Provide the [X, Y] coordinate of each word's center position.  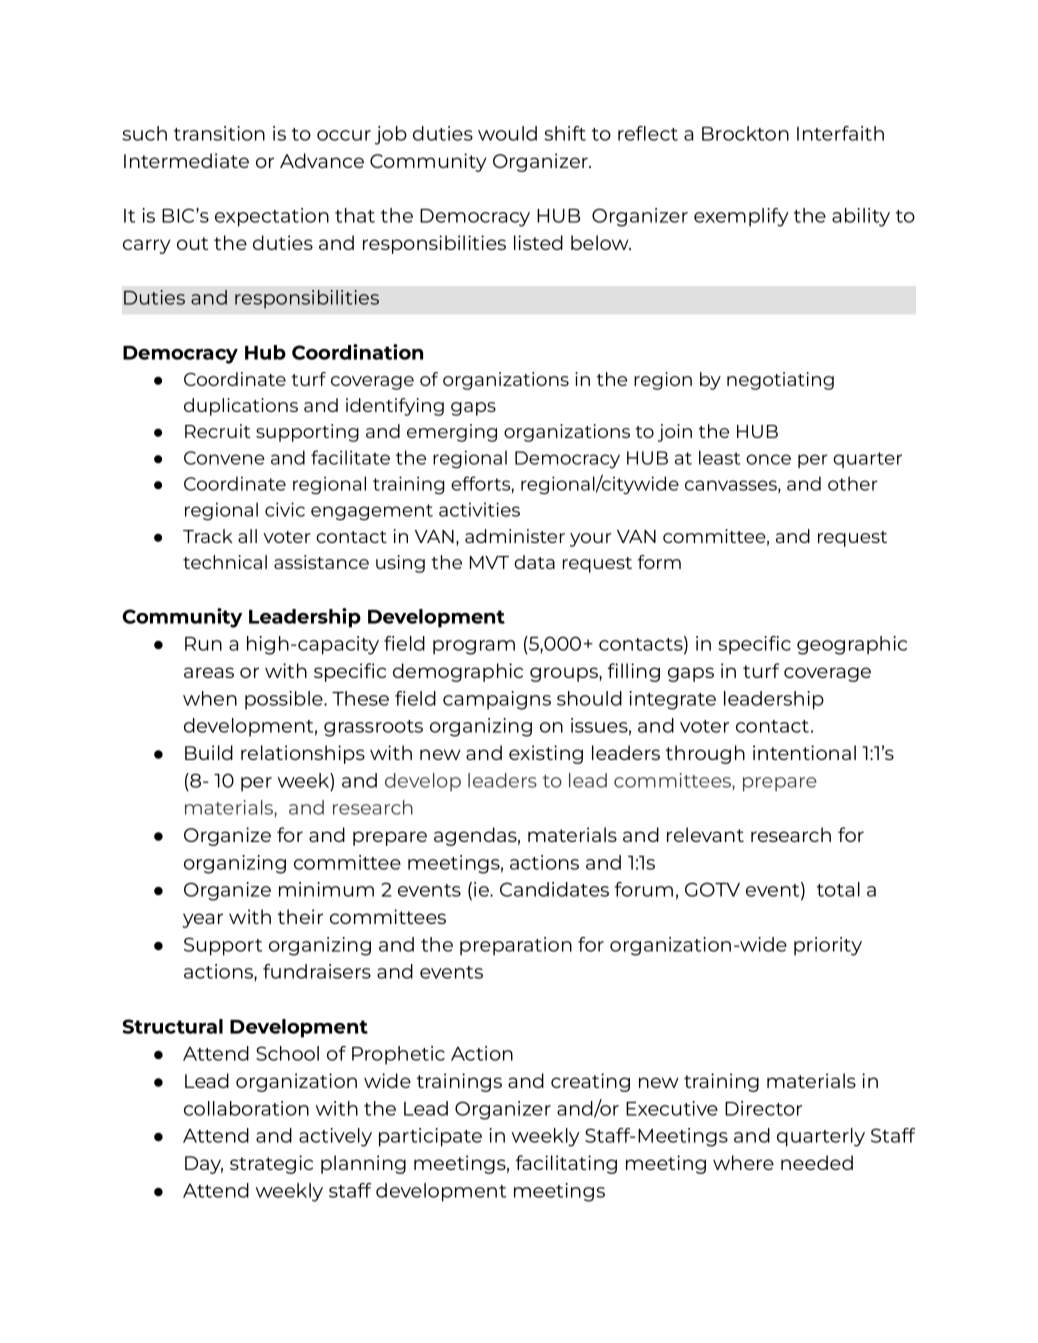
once [768, 459]
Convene [224, 458]
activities [479, 509]
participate [430, 1137]
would [507, 133]
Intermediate [186, 160]
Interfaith [840, 133]
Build [209, 752]
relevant [705, 834]
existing [546, 754]
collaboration [246, 1108]
